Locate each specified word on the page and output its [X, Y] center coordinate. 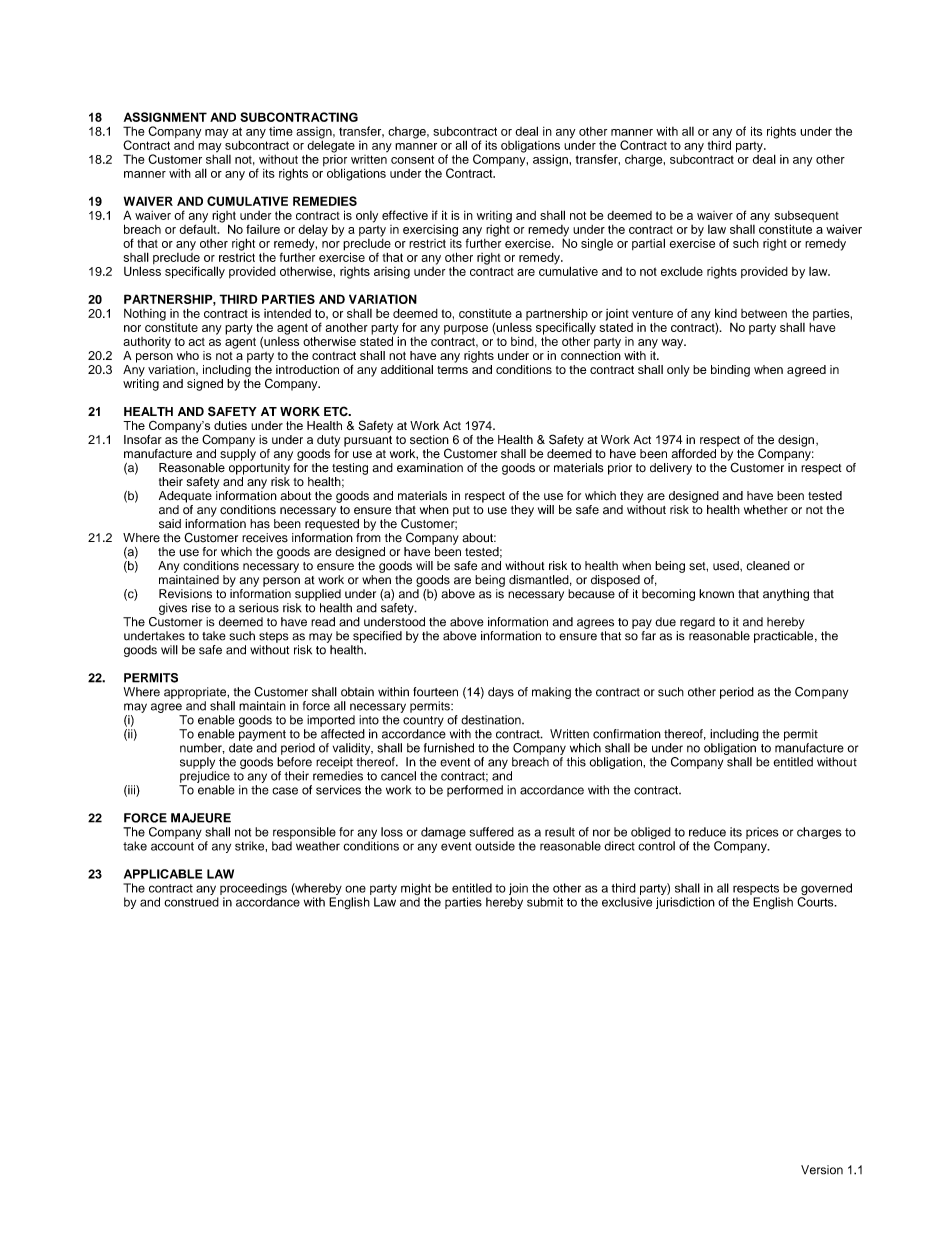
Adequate [185, 497]
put [461, 511]
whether [766, 510]
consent [412, 159]
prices [762, 833]
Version [822, 1170]
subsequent [807, 218]
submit [545, 902]
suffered [491, 832]
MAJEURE [201, 818]
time [281, 131]
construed [191, 902]
